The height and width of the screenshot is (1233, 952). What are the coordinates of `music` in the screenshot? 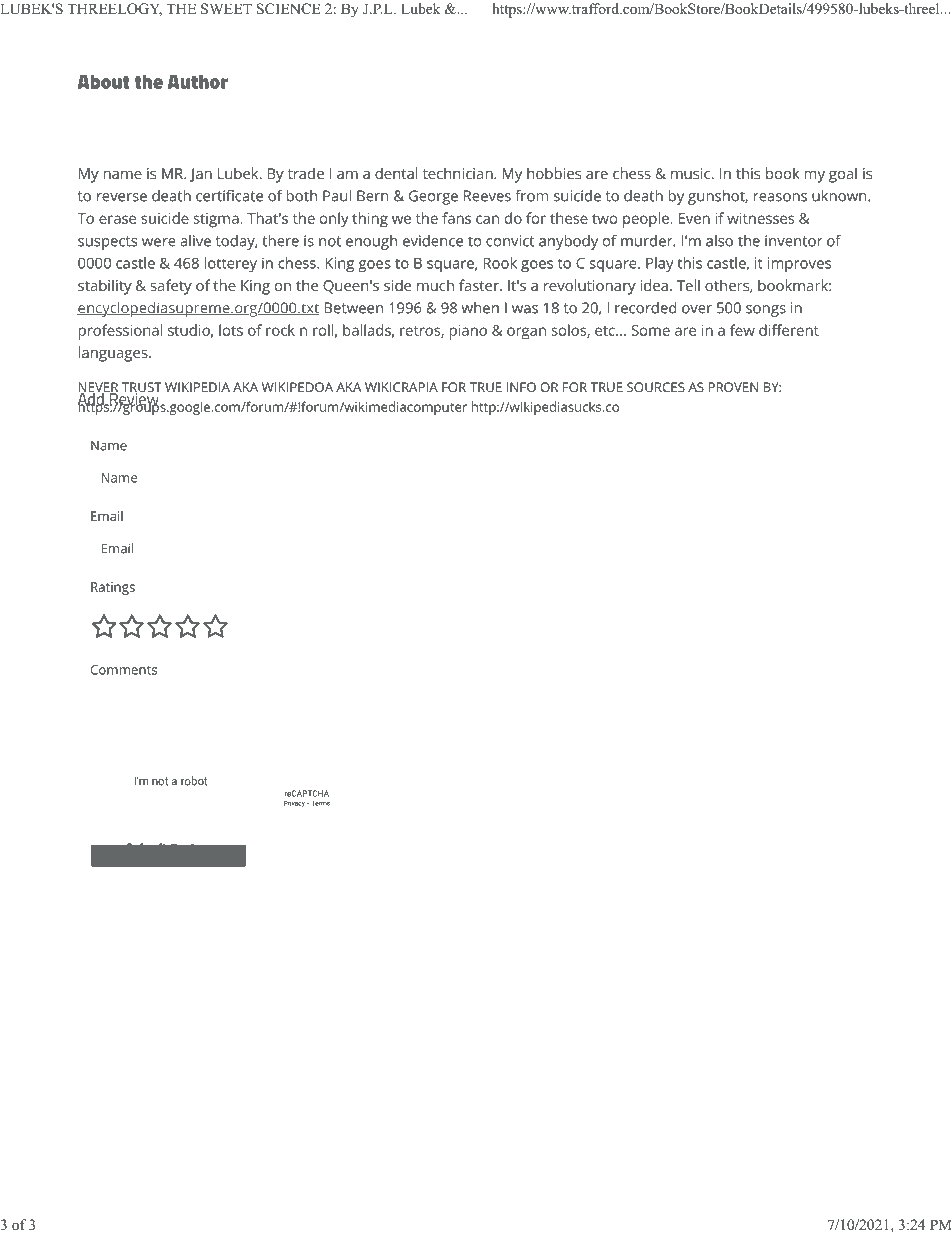 It's located at (692, 173).
